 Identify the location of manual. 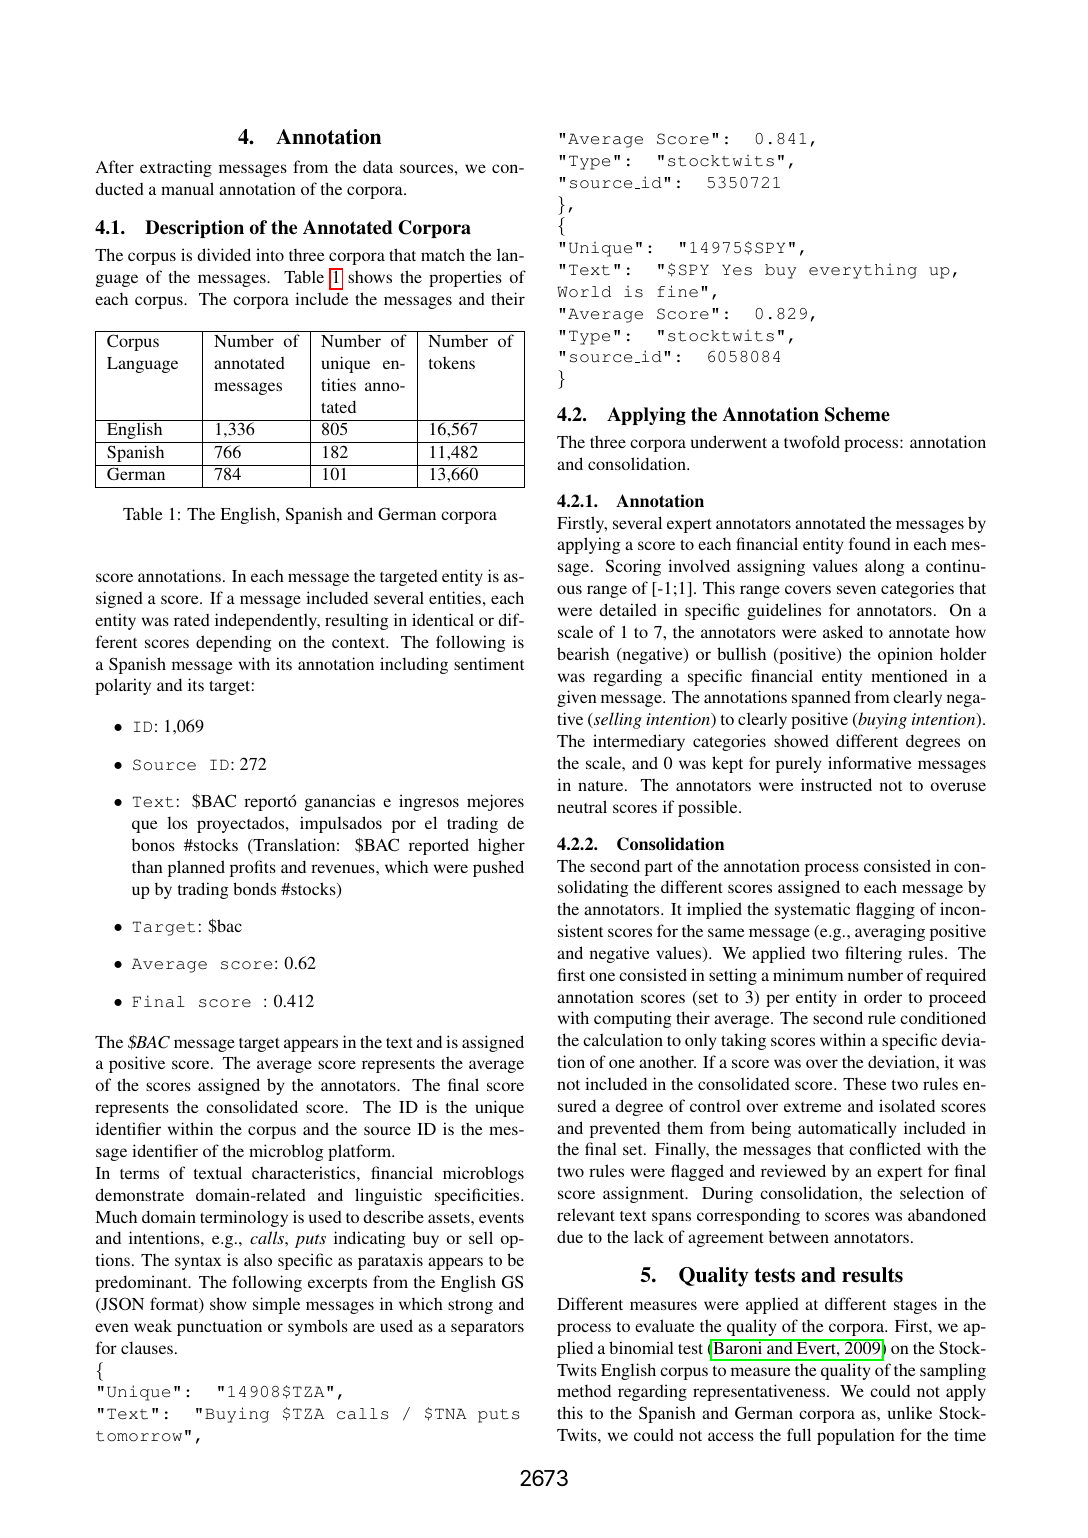
(187, 188).
